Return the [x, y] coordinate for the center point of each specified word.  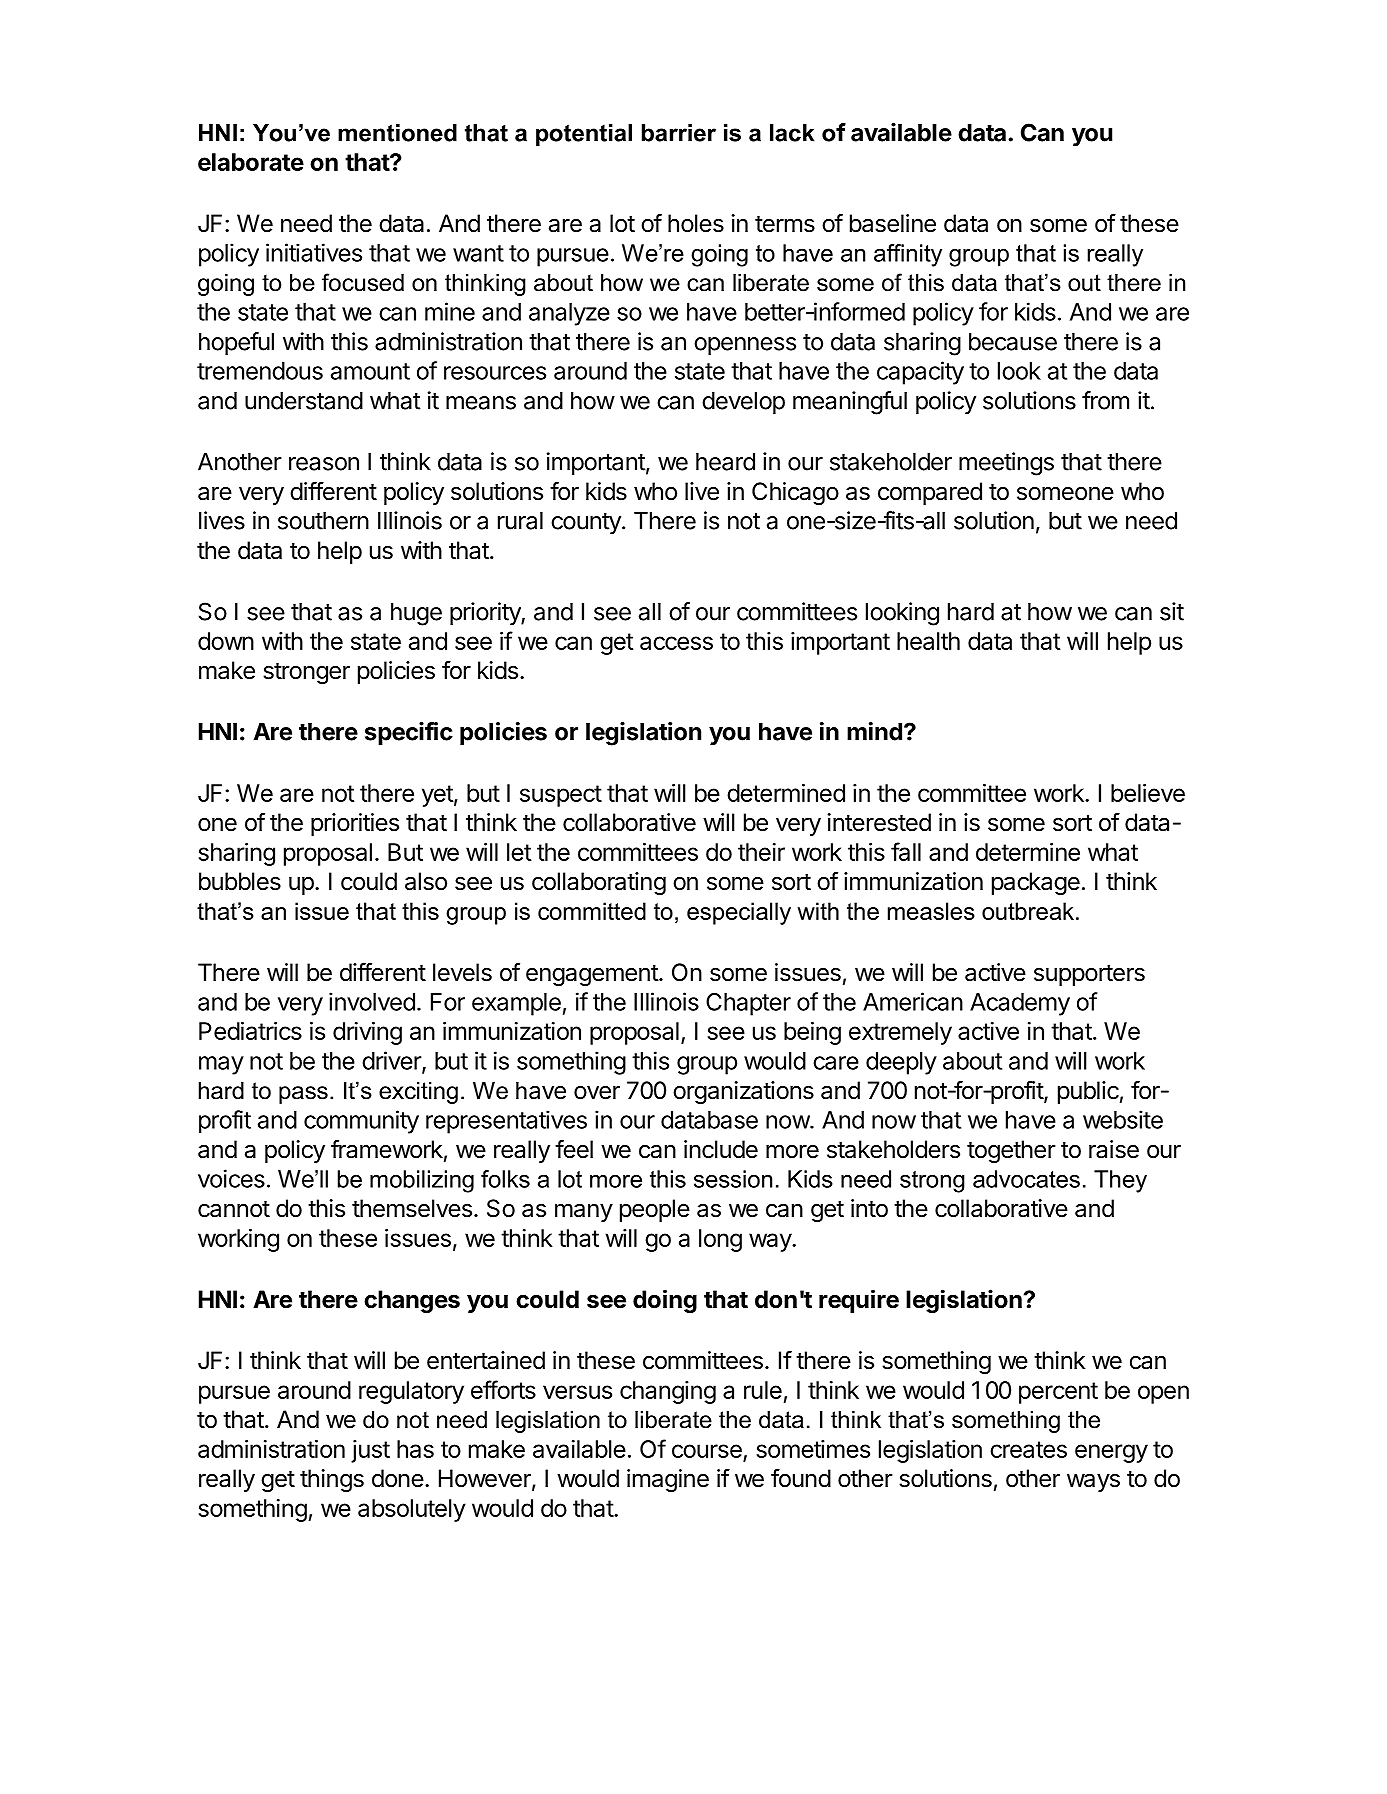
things [332, 1480]
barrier [679, 133]
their [761, 852]
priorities [355, 824]
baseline [893, 223]
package [1036, 883]
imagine [668, 1480]
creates [1028, 1449]
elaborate [251, 162]
